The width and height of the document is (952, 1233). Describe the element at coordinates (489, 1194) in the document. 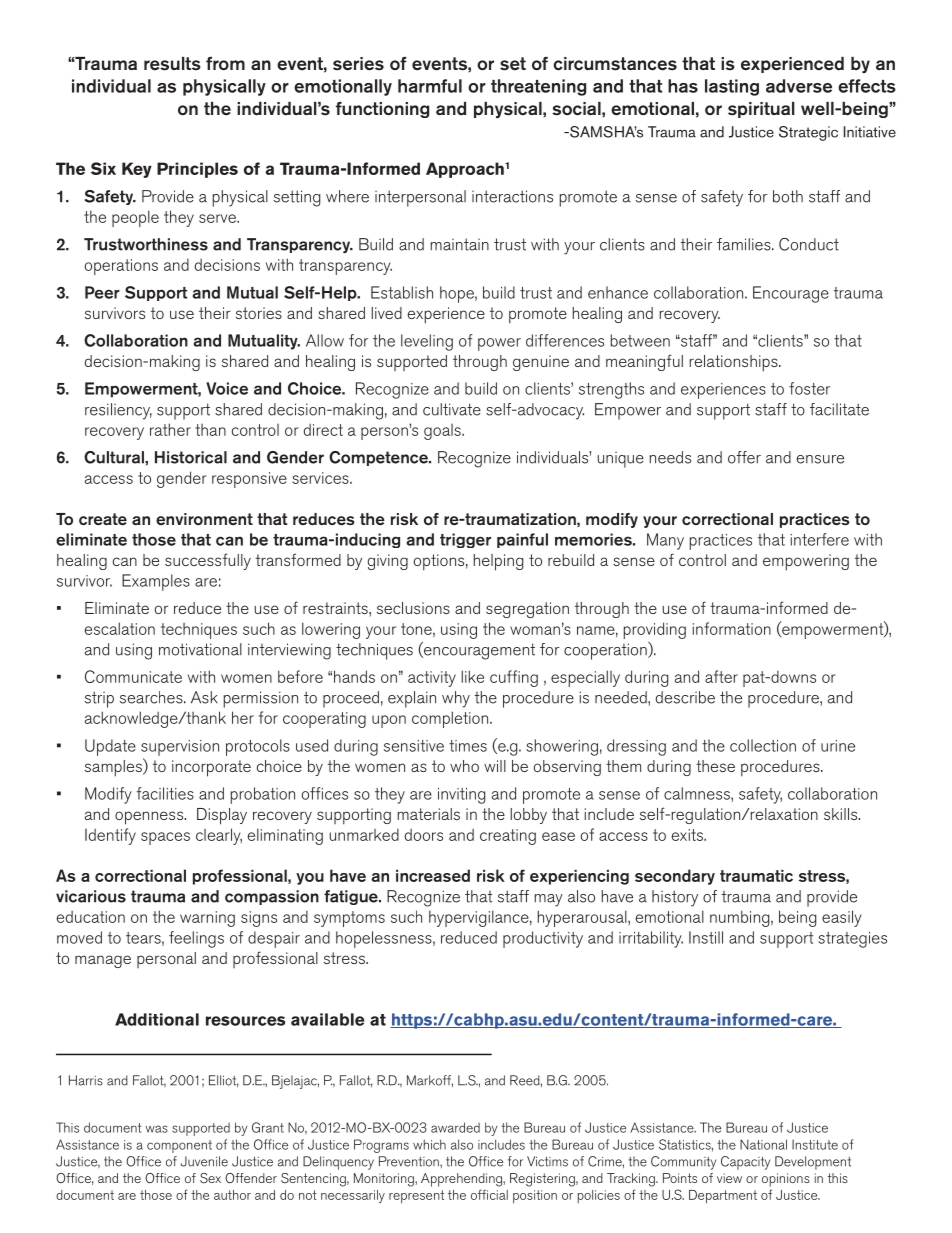

I see `official` at that location.
